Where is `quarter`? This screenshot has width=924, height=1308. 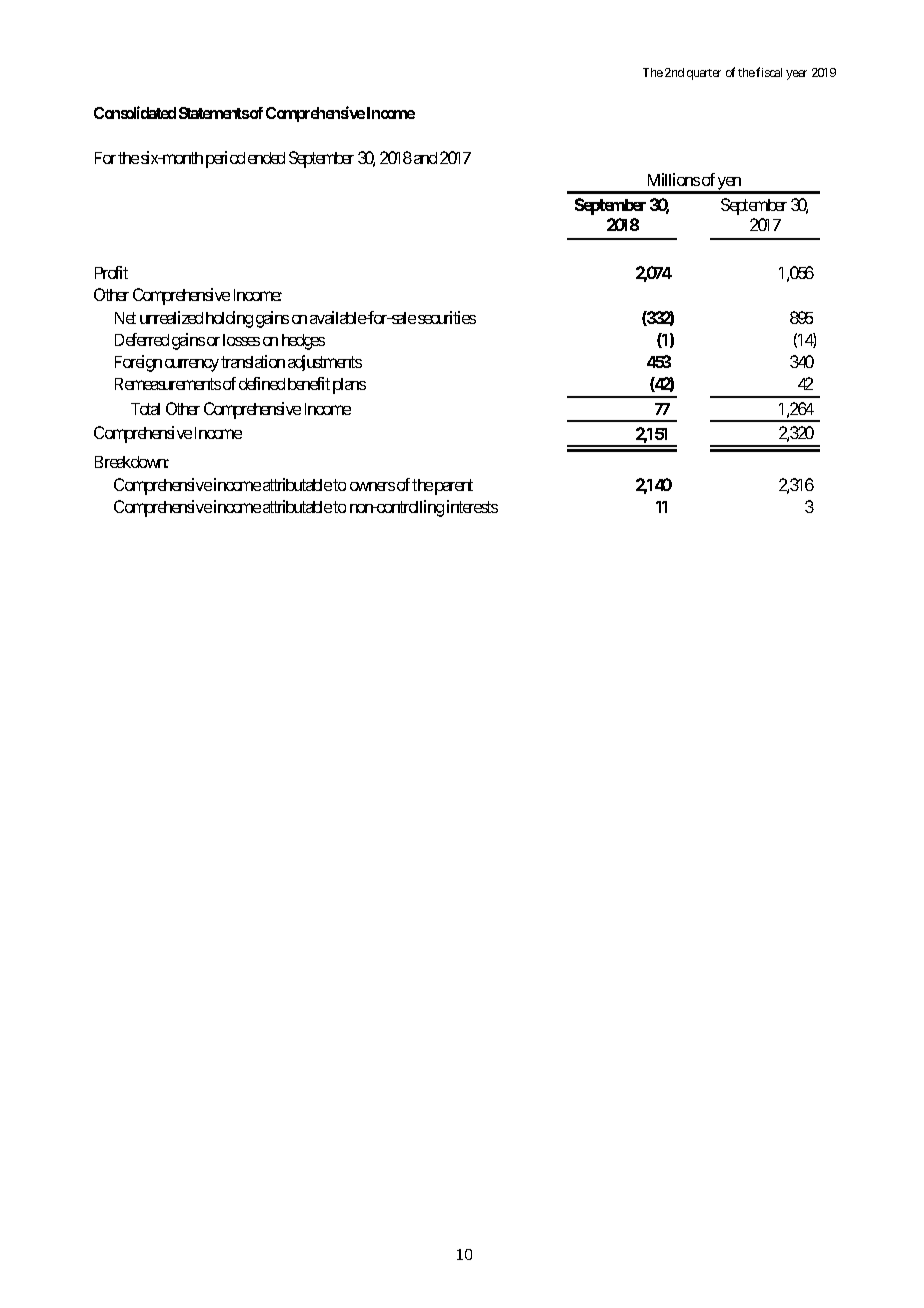
quarter is located at coordinates (704, 74).
